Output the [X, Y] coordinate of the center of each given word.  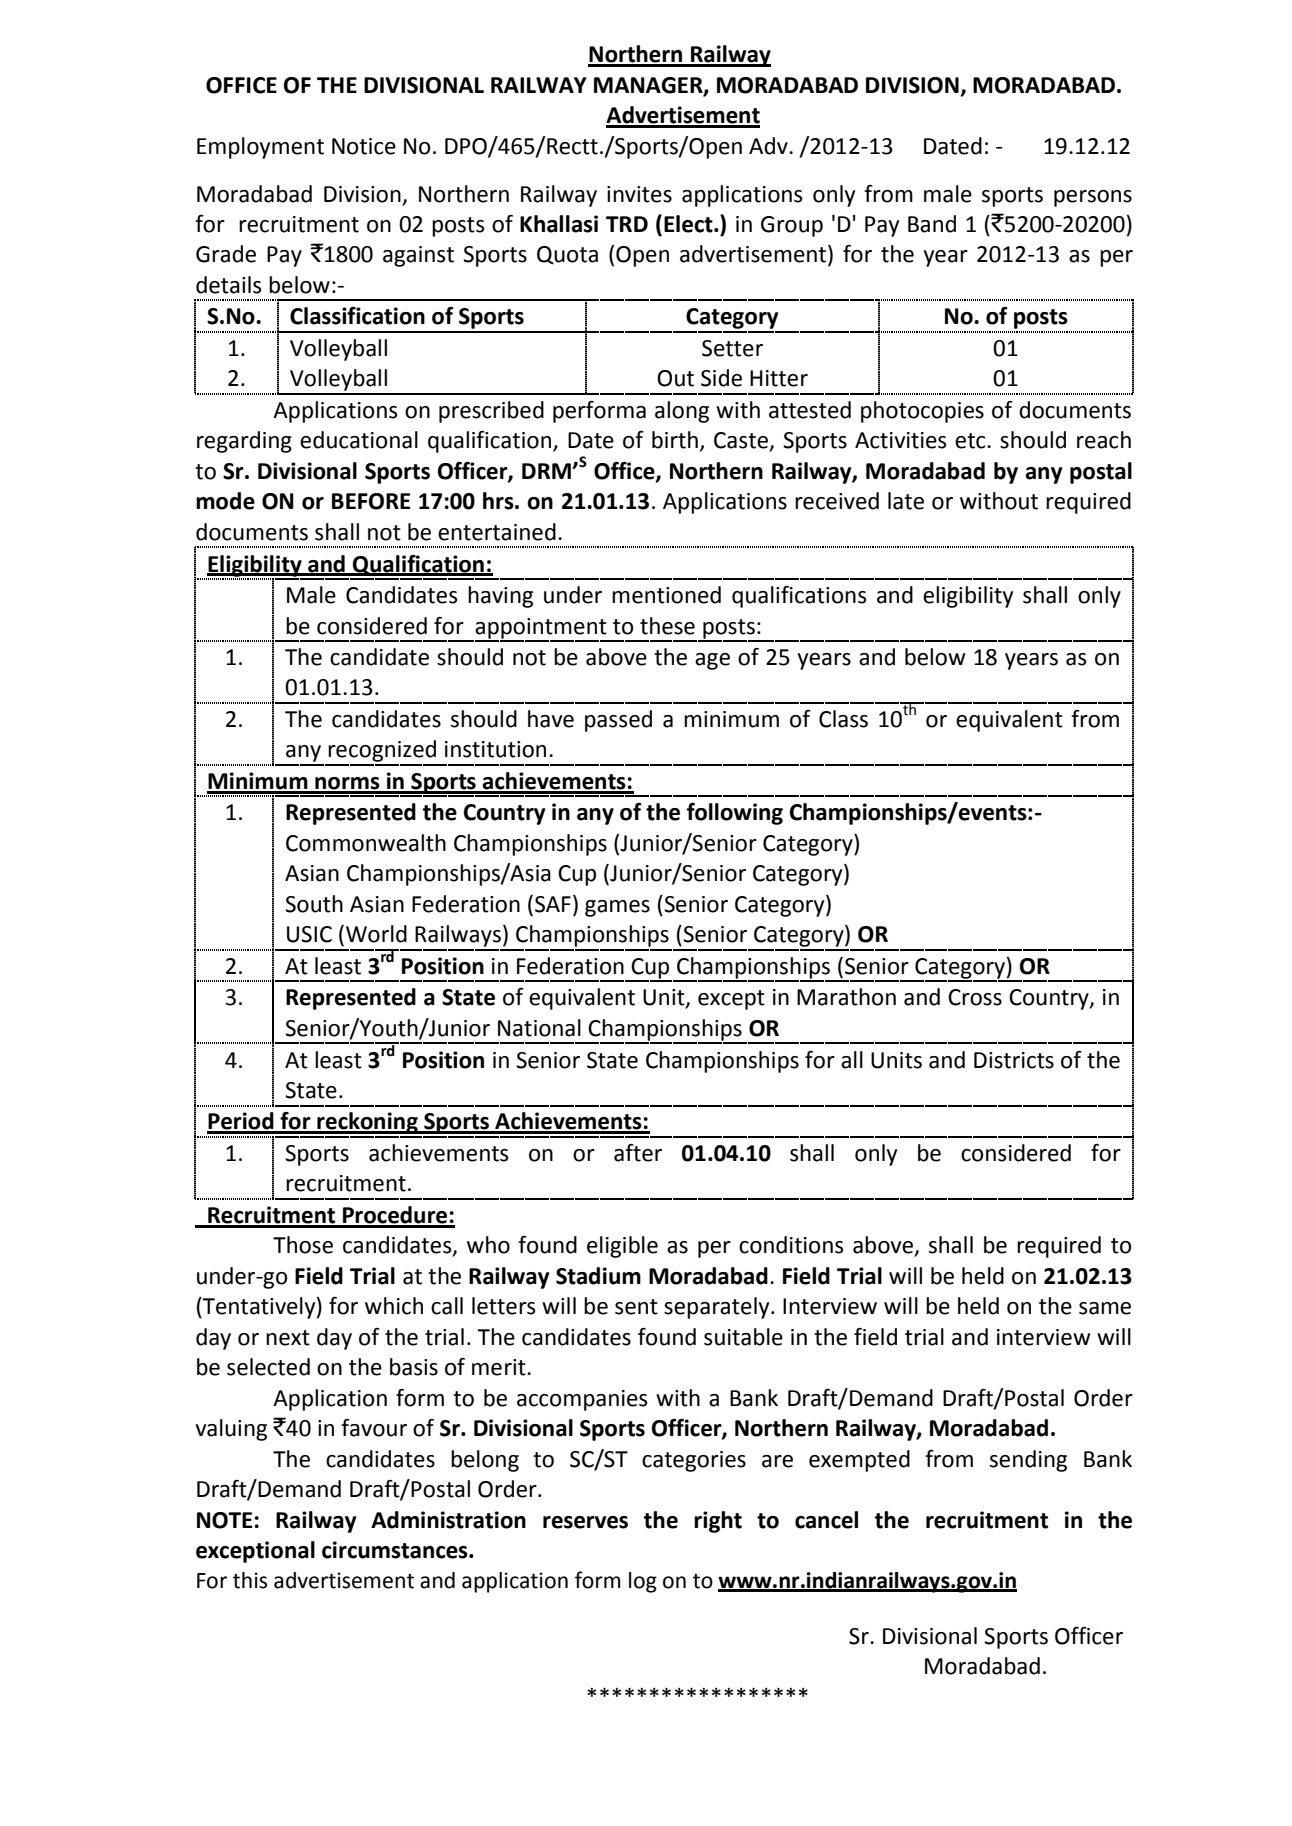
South [314, 904]
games [617, 908]
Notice [364, 146]
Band [932, 224]
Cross [975, 997]
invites [639, 194]
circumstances [396, 1550]
